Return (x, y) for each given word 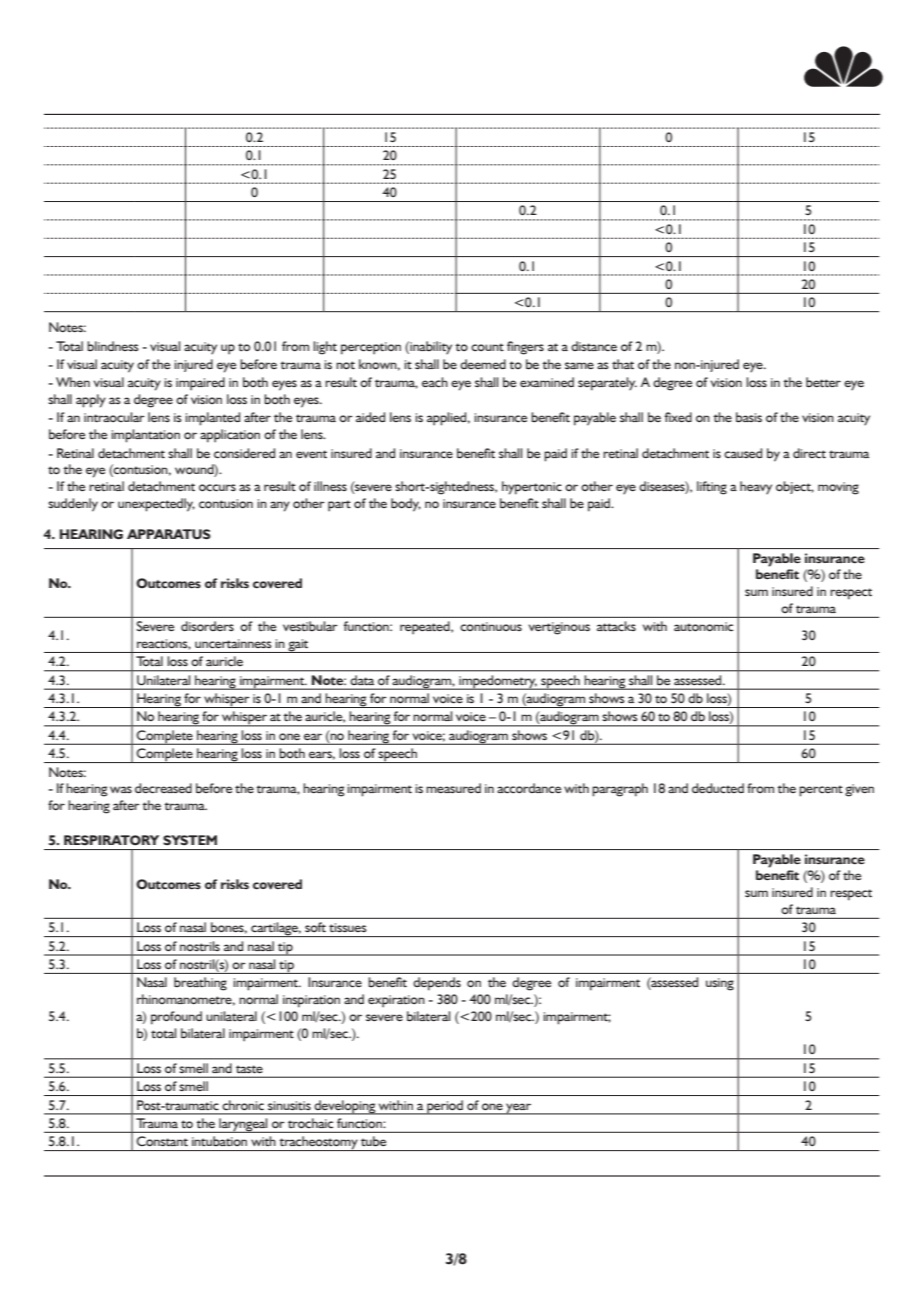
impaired (200, 384)
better (823, 382)
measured (453, 788)
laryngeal (243, 1125)
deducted (718, 788)
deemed (483, 364)
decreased (163, 788)
